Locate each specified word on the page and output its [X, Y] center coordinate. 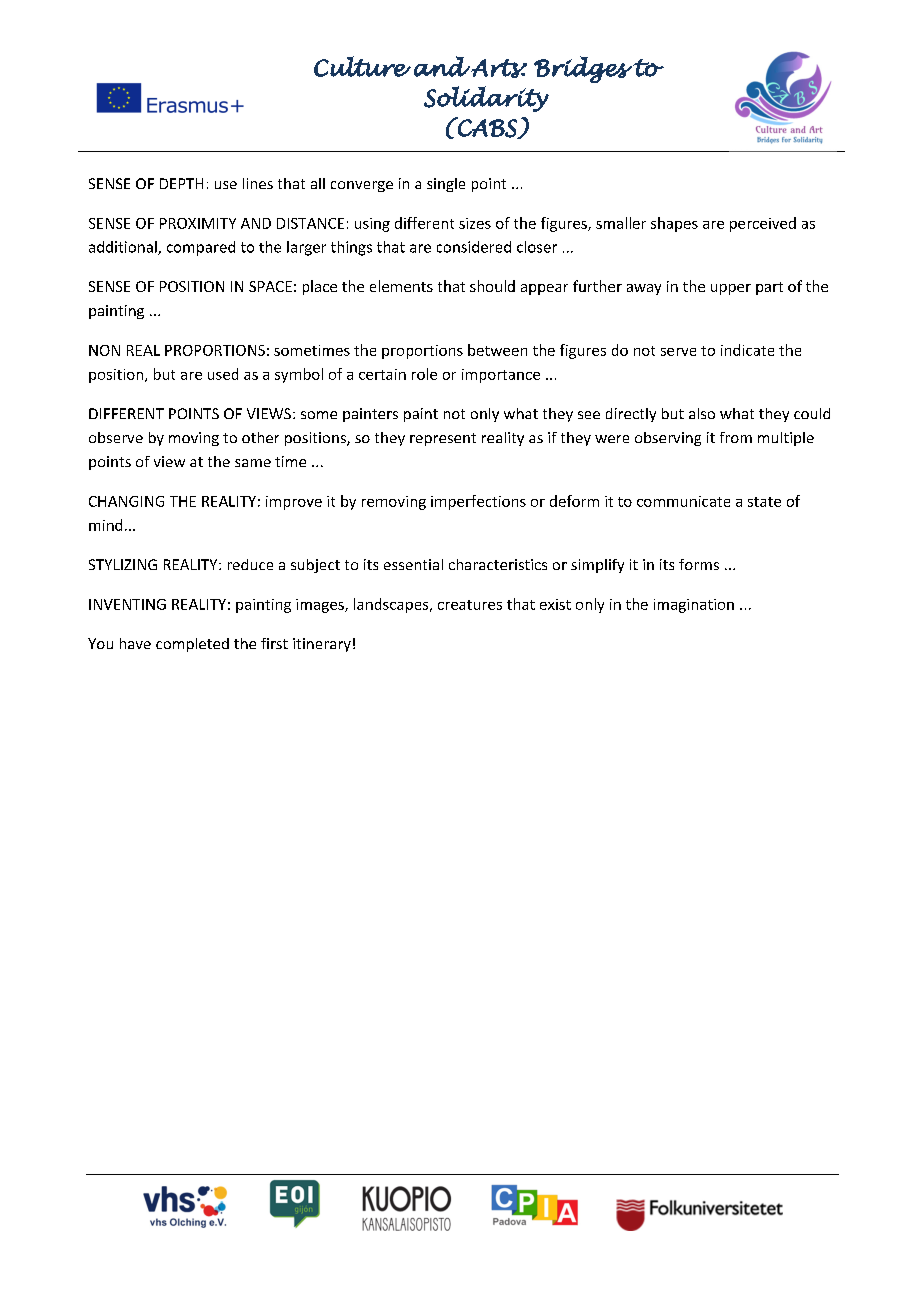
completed [192, 645]
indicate [747, 350]
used [223, 374]
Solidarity [486, 99]
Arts [499, 68]
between [497, 350]
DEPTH [181, 183]
